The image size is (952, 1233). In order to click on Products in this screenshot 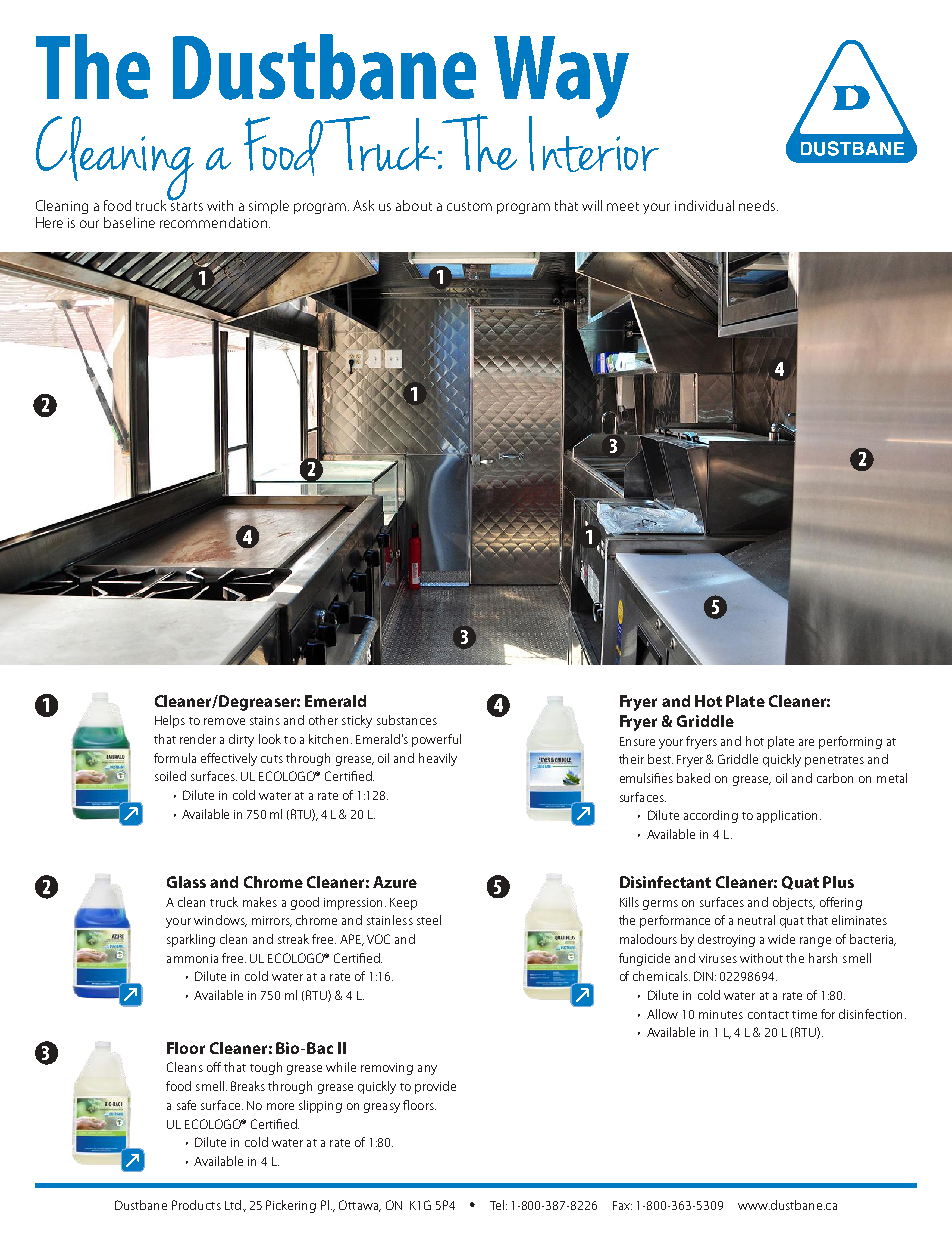, I will do `click(196, 1205)`.
